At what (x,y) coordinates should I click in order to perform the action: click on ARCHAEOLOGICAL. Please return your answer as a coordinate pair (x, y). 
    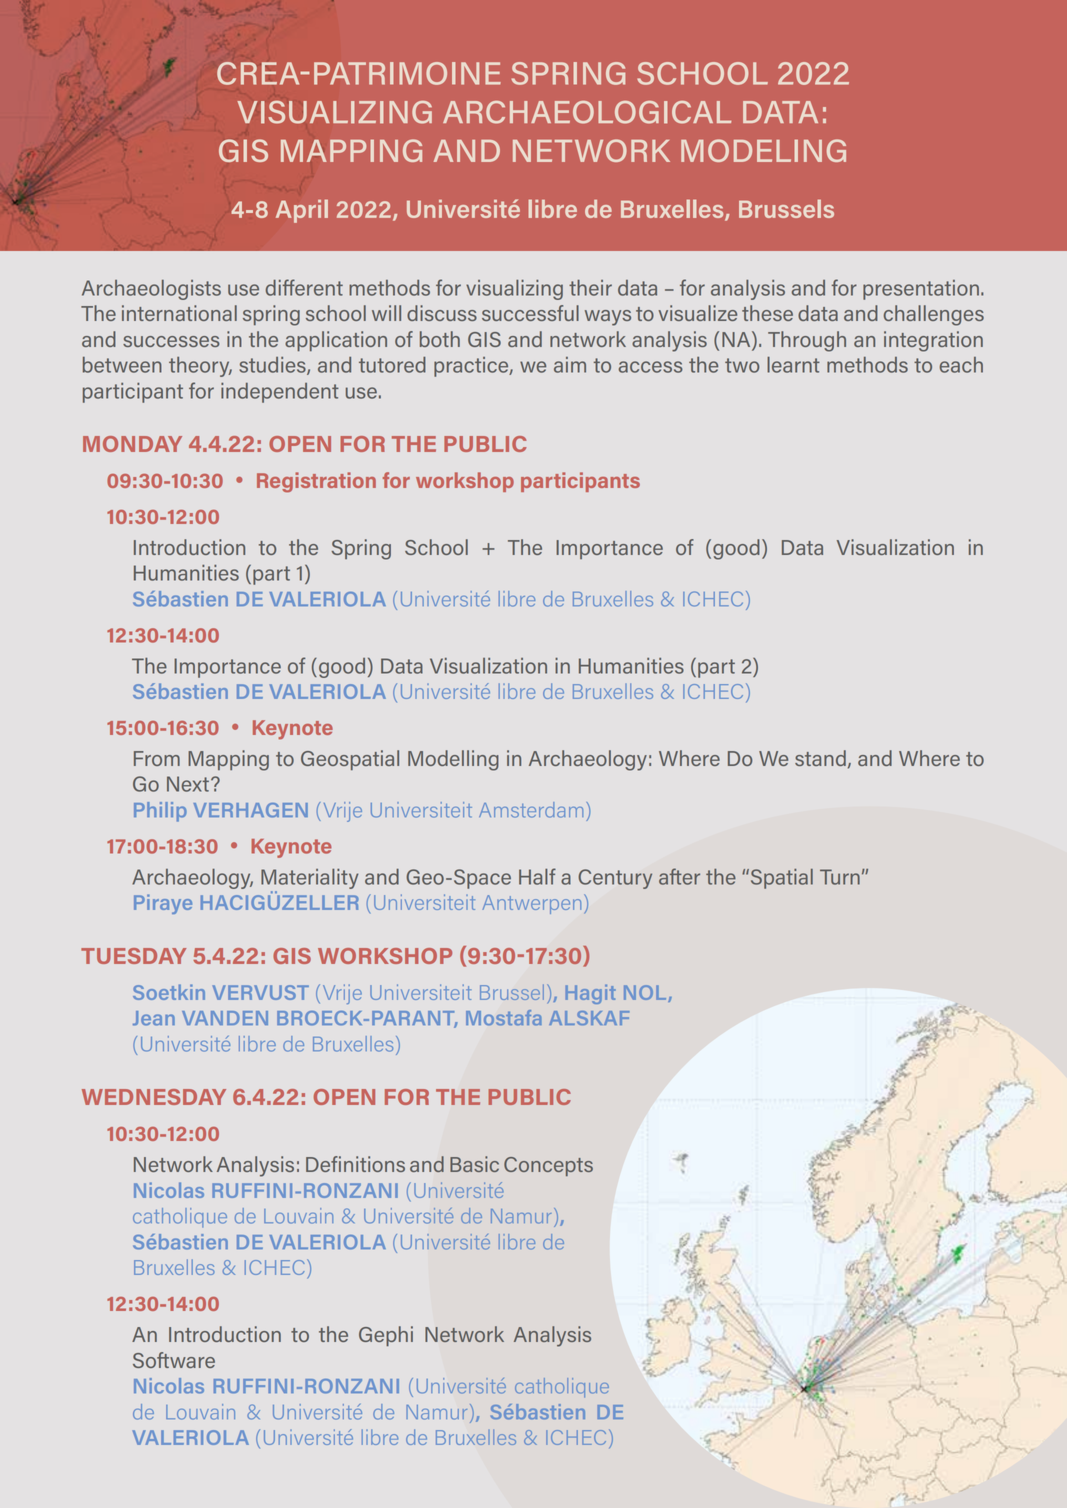
    Looking at the image, I should click on (587, 112).
